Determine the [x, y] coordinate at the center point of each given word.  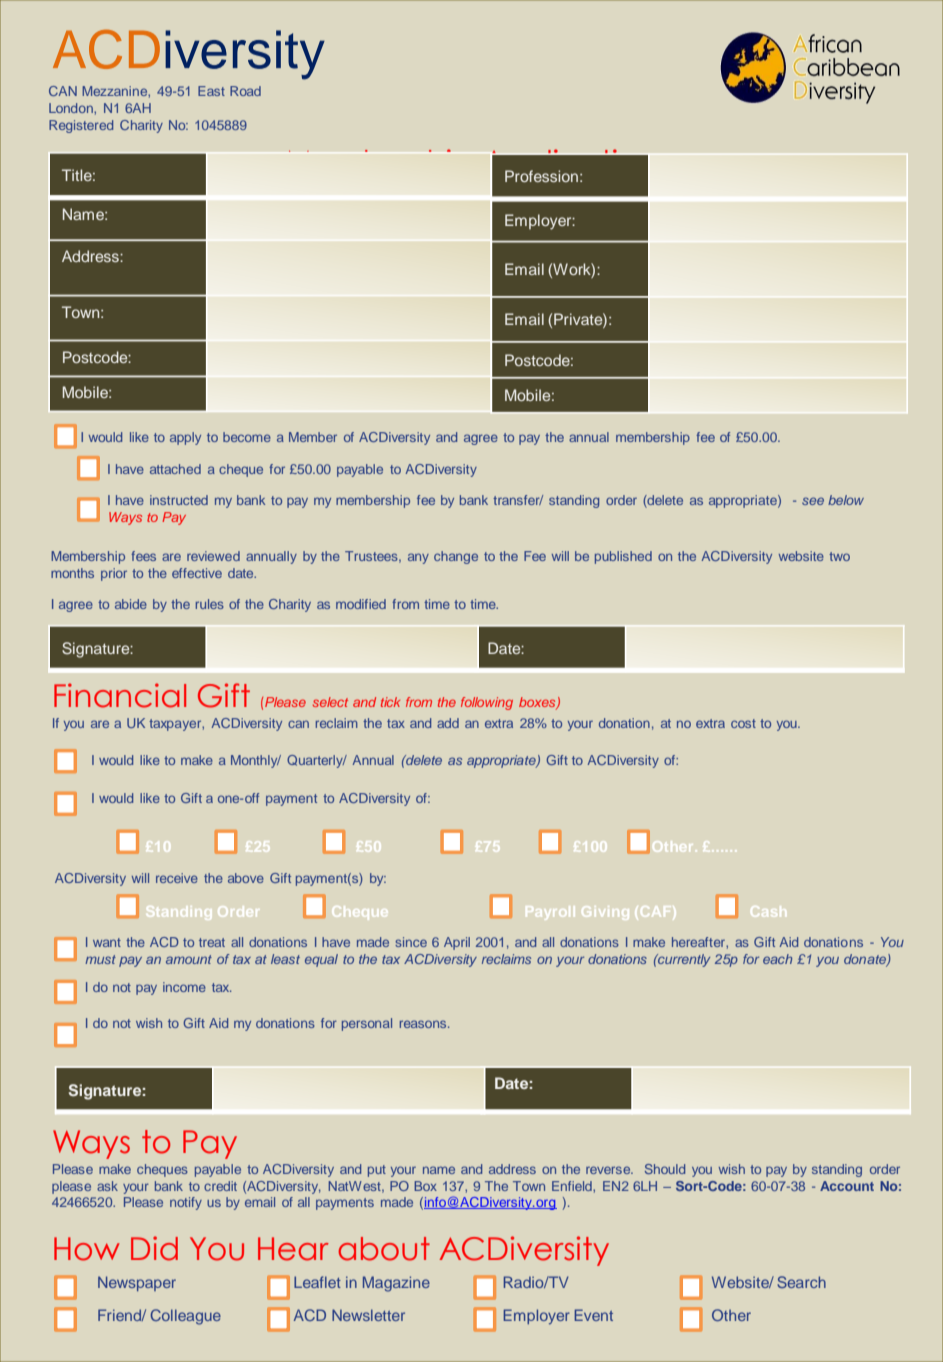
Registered [81, 126]
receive [177, 878]
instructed [179, 500]
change [456, 557]
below [846, 500]
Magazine [396, 1284]
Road [245, 91]
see [813, 501]
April [457, 943]
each [777, 959]
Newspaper [137, 1283]
